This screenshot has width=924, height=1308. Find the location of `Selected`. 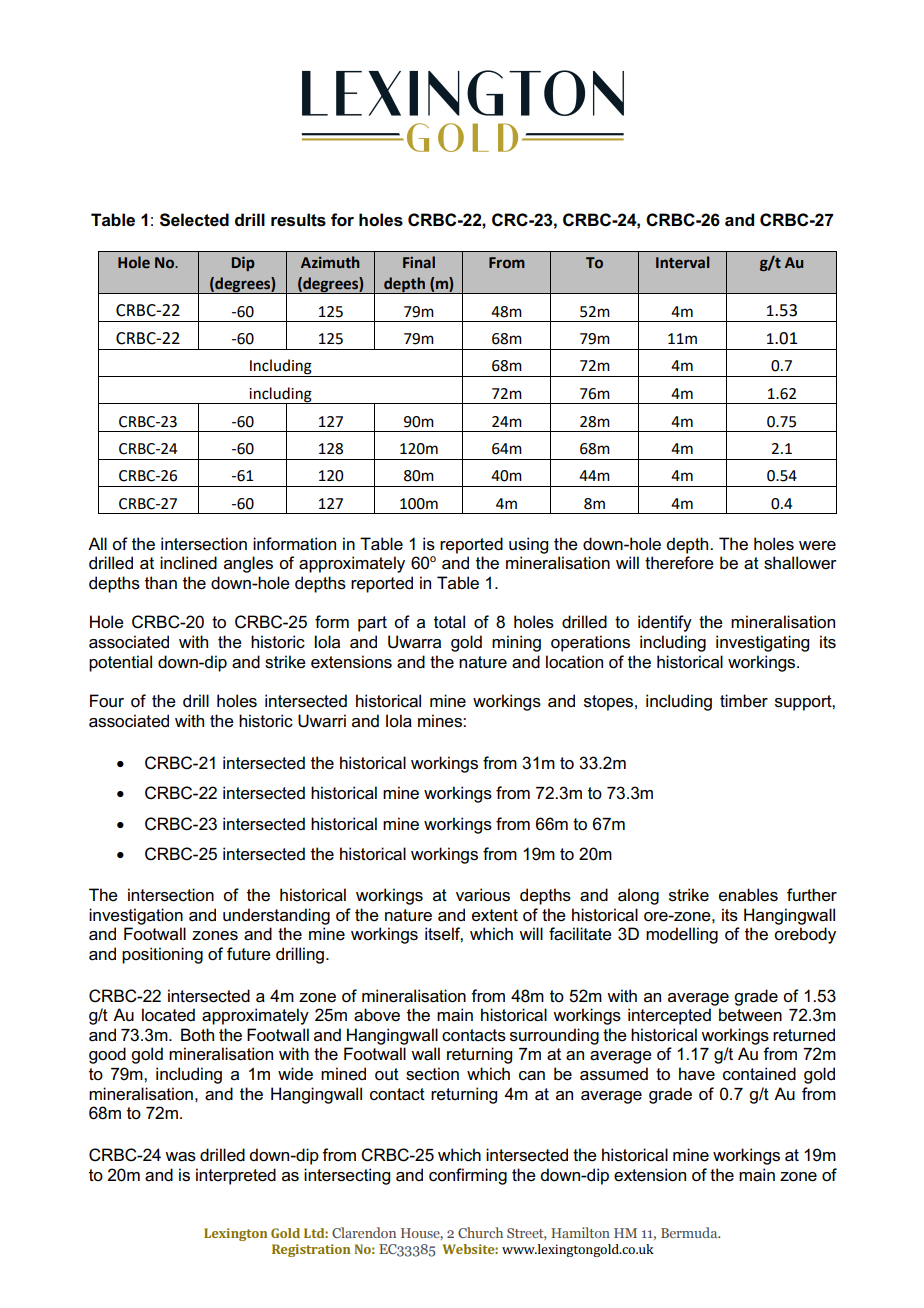

Selected is located at coordinates (194, 220).
